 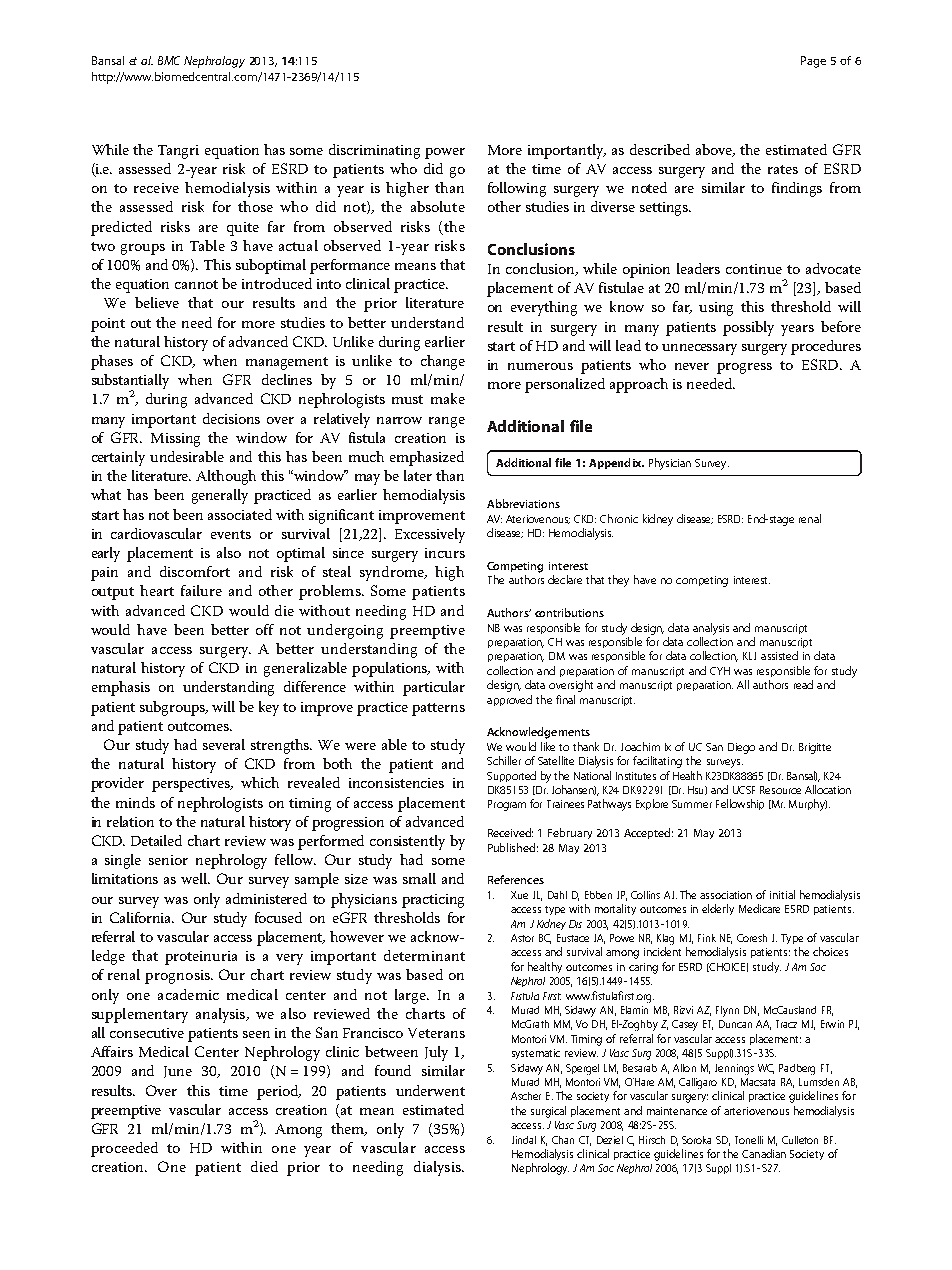 I want to click on range, so click(x=447, y=422).
